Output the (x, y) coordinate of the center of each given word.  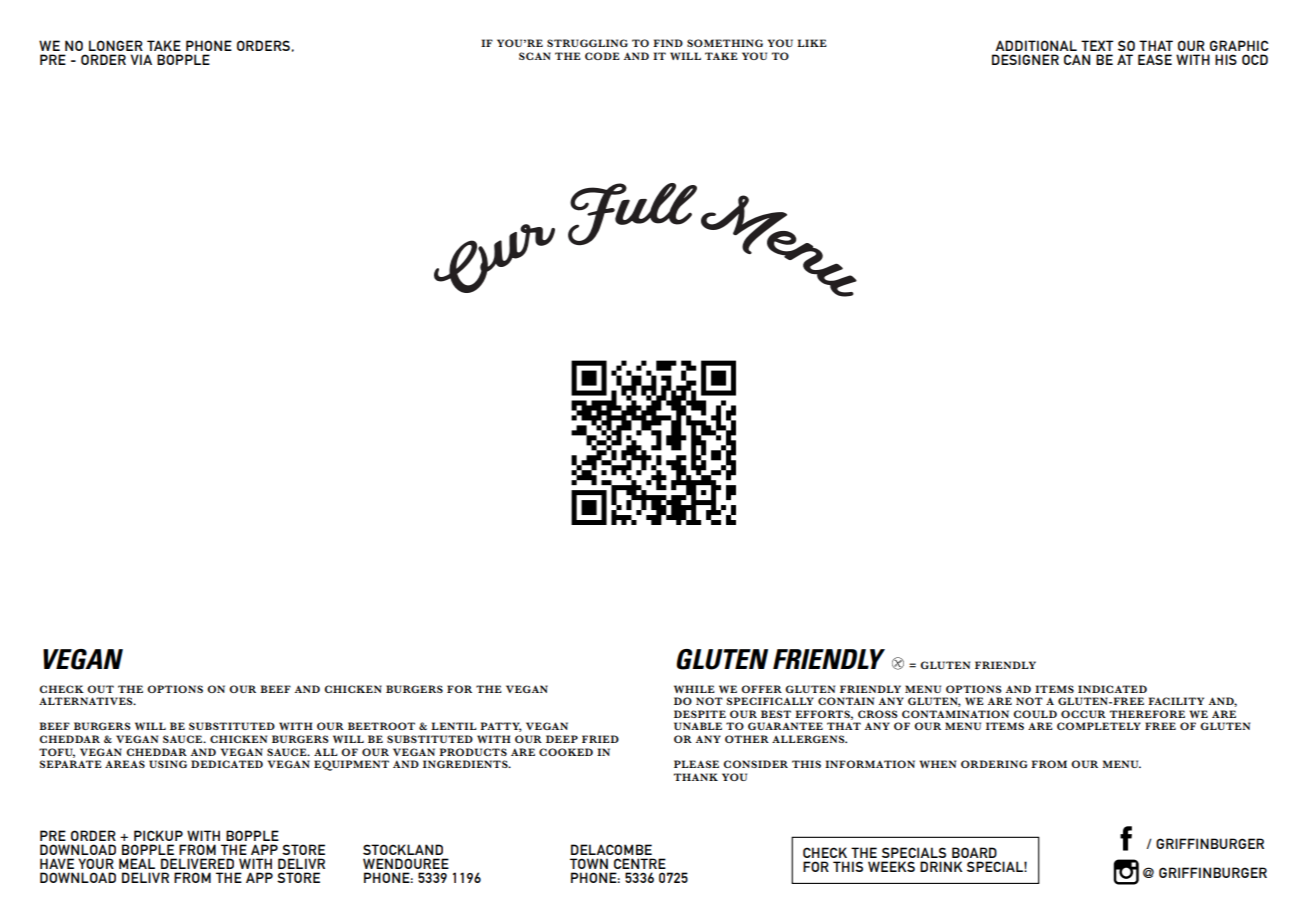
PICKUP (158, 835)
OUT (100, 689)
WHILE (694, 689)
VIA (141, 59)
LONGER (116, 45)
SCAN (535, 56)
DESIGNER (1025, 59)
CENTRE (640, 863)
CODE (602, 56)
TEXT (1097, 45)
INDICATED (1112, 689)
